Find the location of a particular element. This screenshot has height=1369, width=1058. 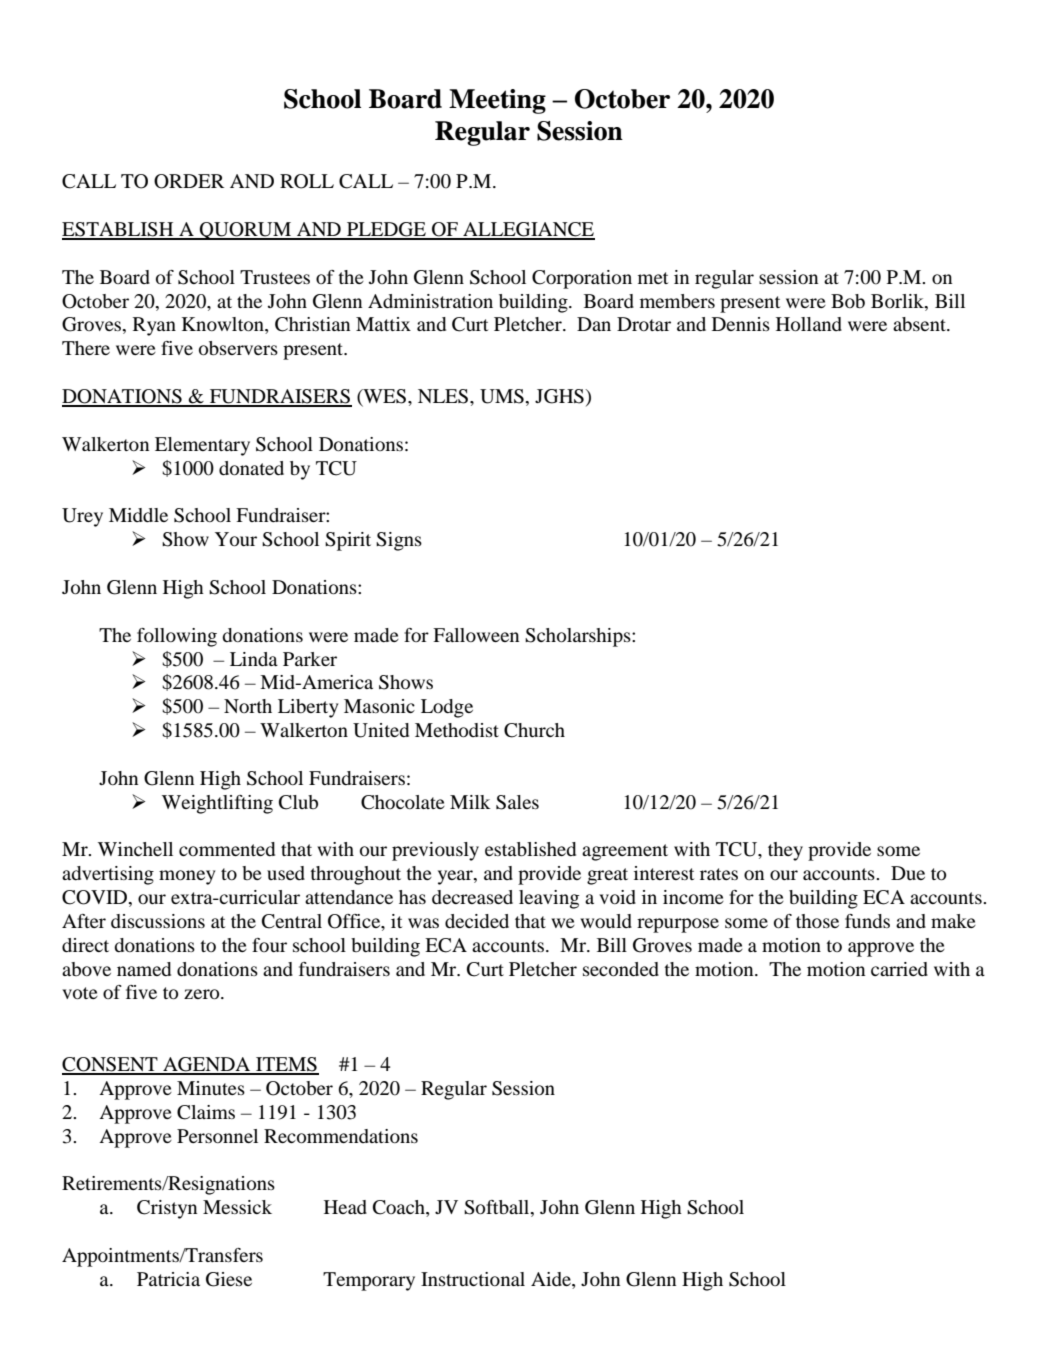

they is located at coordinates (785, 851).
